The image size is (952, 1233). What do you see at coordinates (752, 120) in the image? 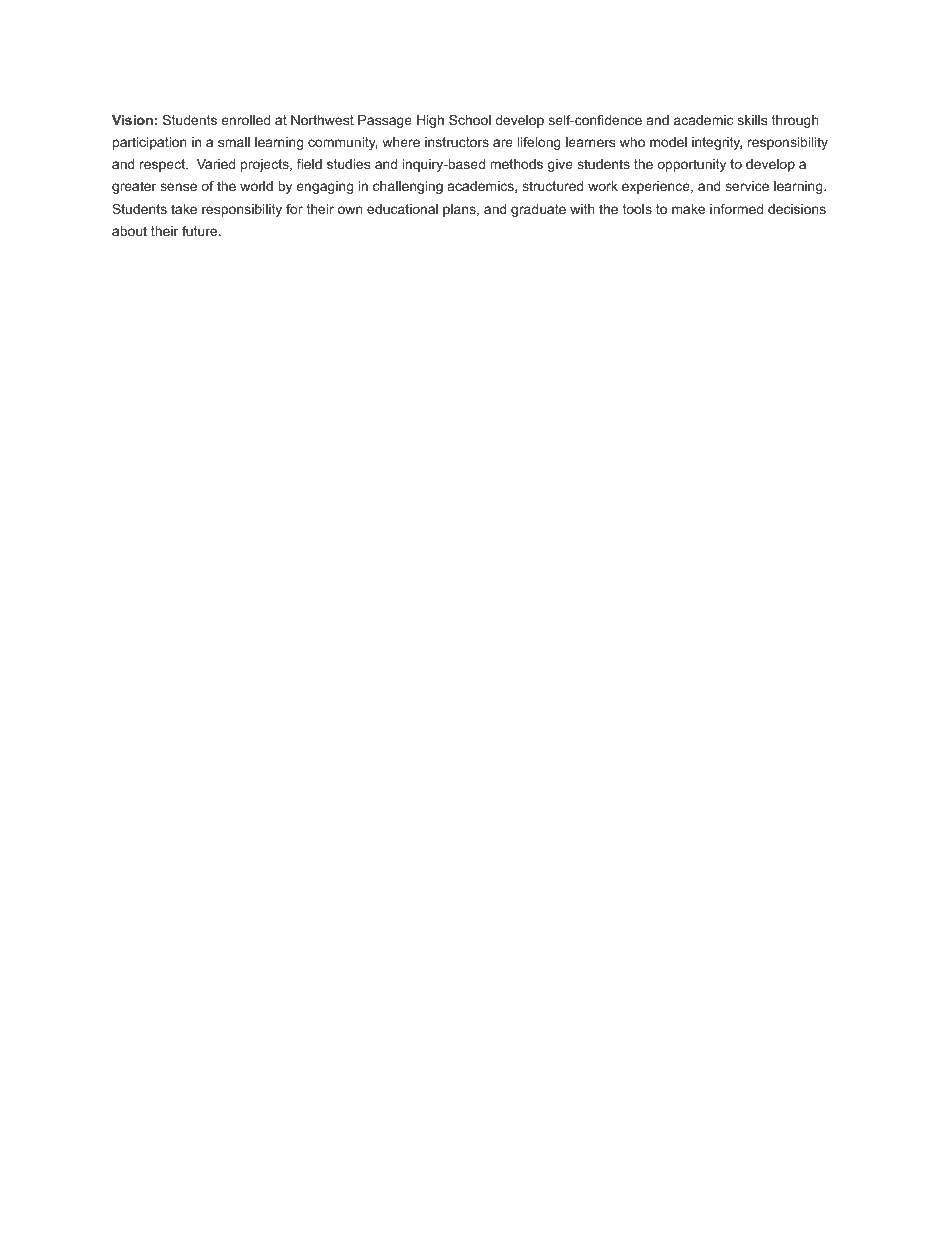
I see `skills` at bounding box center [752, 120].
